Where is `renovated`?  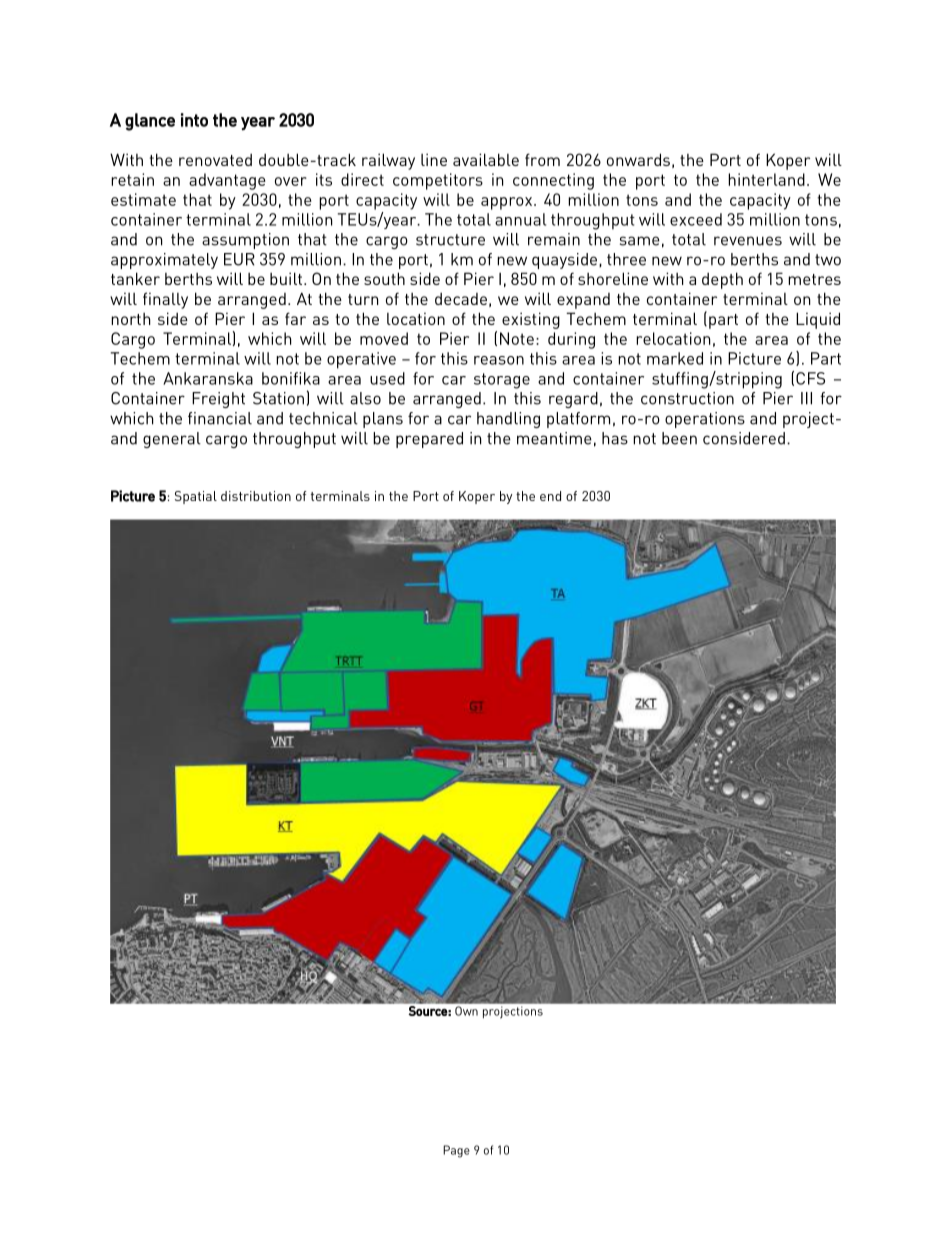
renovated is located at coordinates (215, 160).
